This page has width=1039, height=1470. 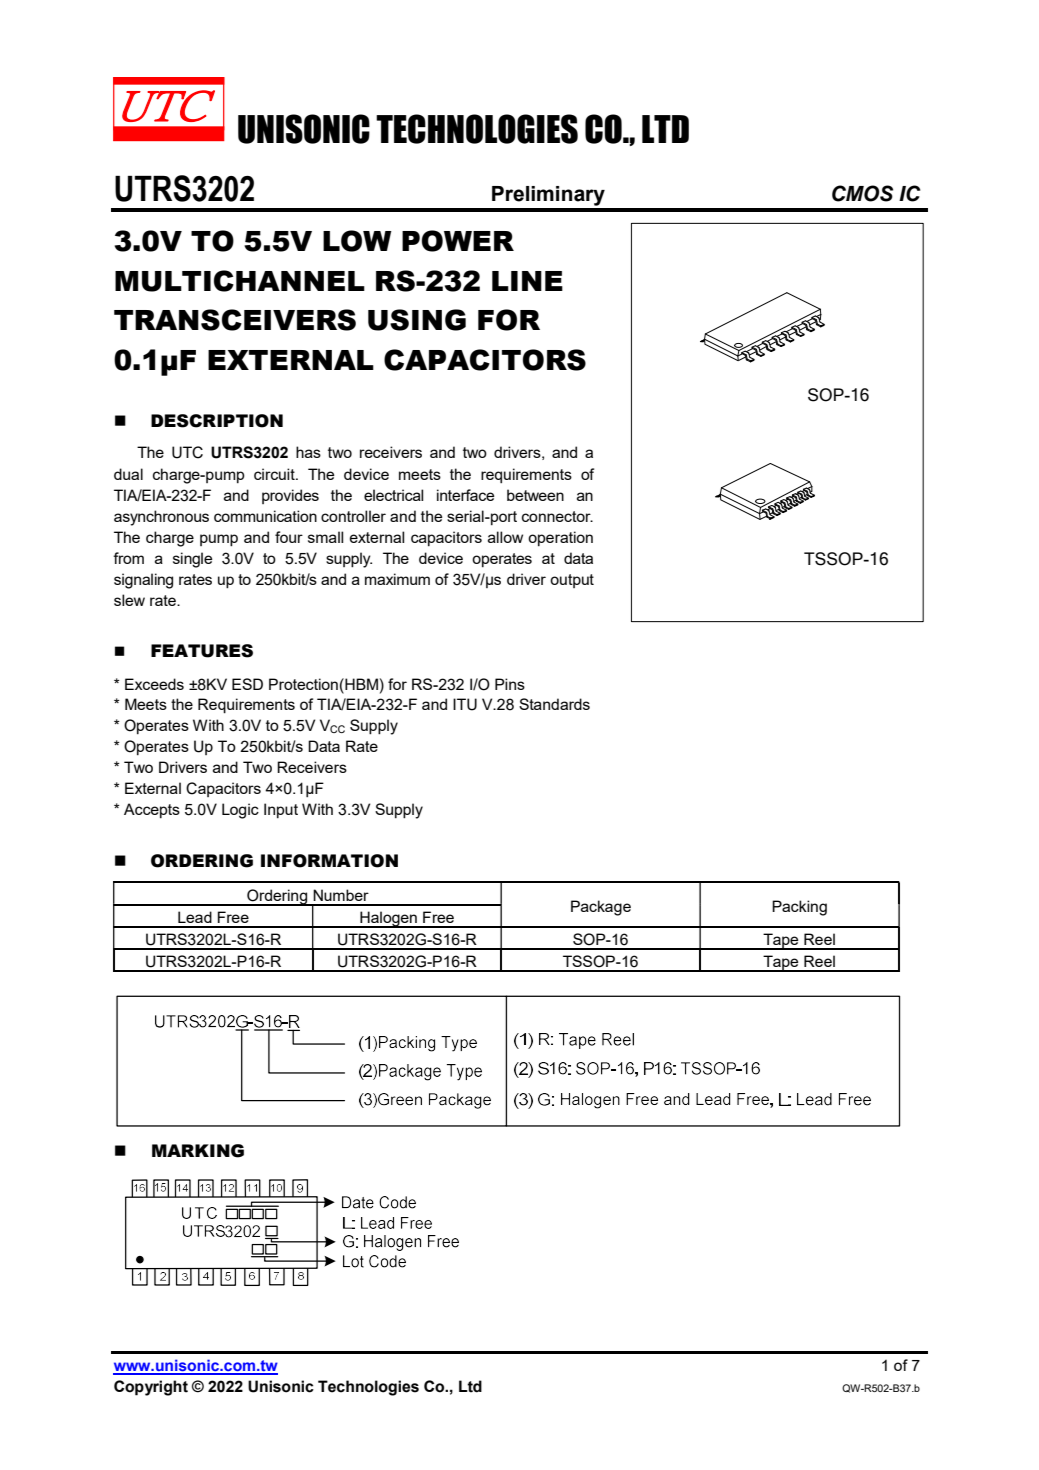 I want to click on Packing, so click(x=799, y=908).
